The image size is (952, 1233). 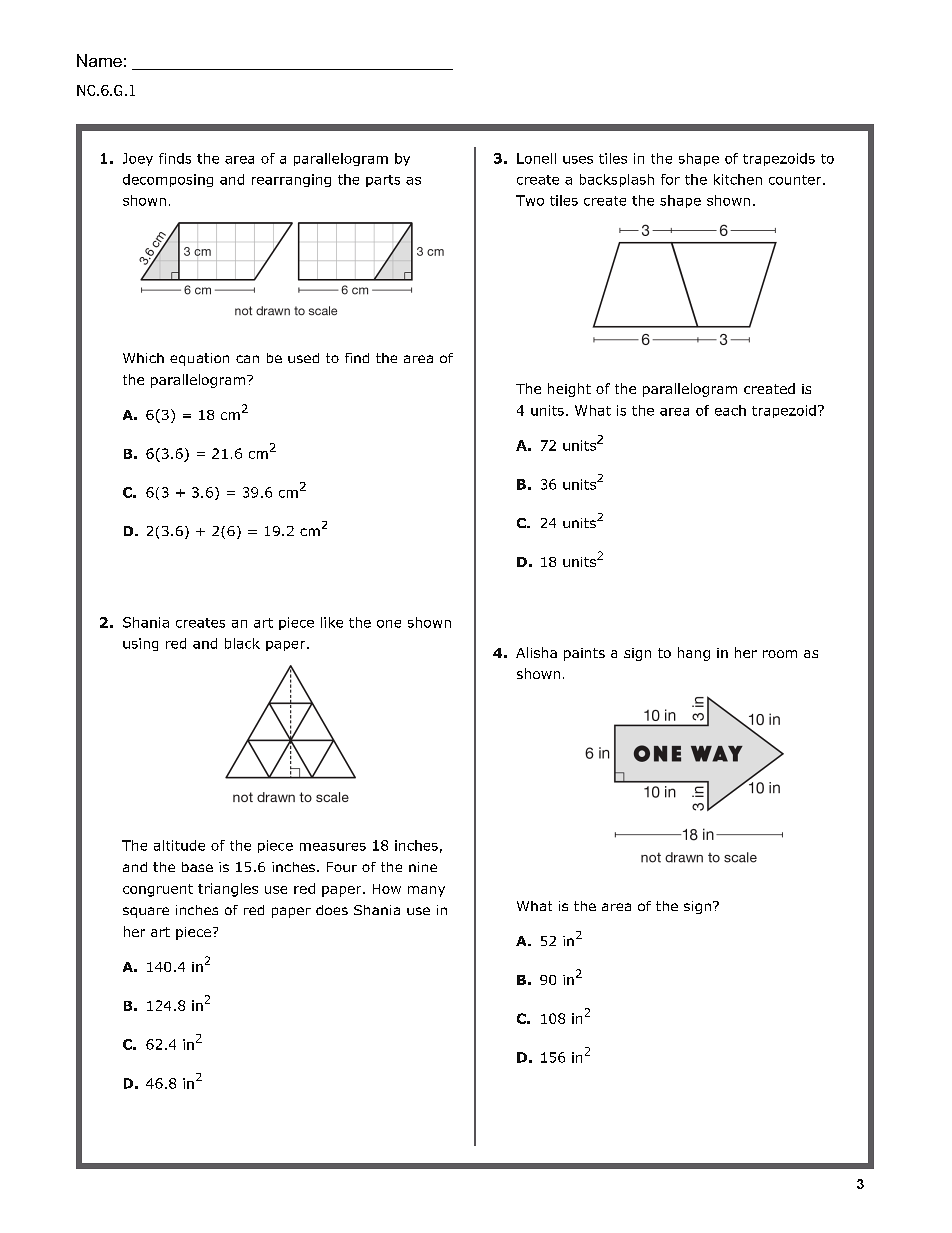 What do you see at coordinates (536, 652) in the screenshot?
I see `Alisha` at bounding box center [536, 652].
